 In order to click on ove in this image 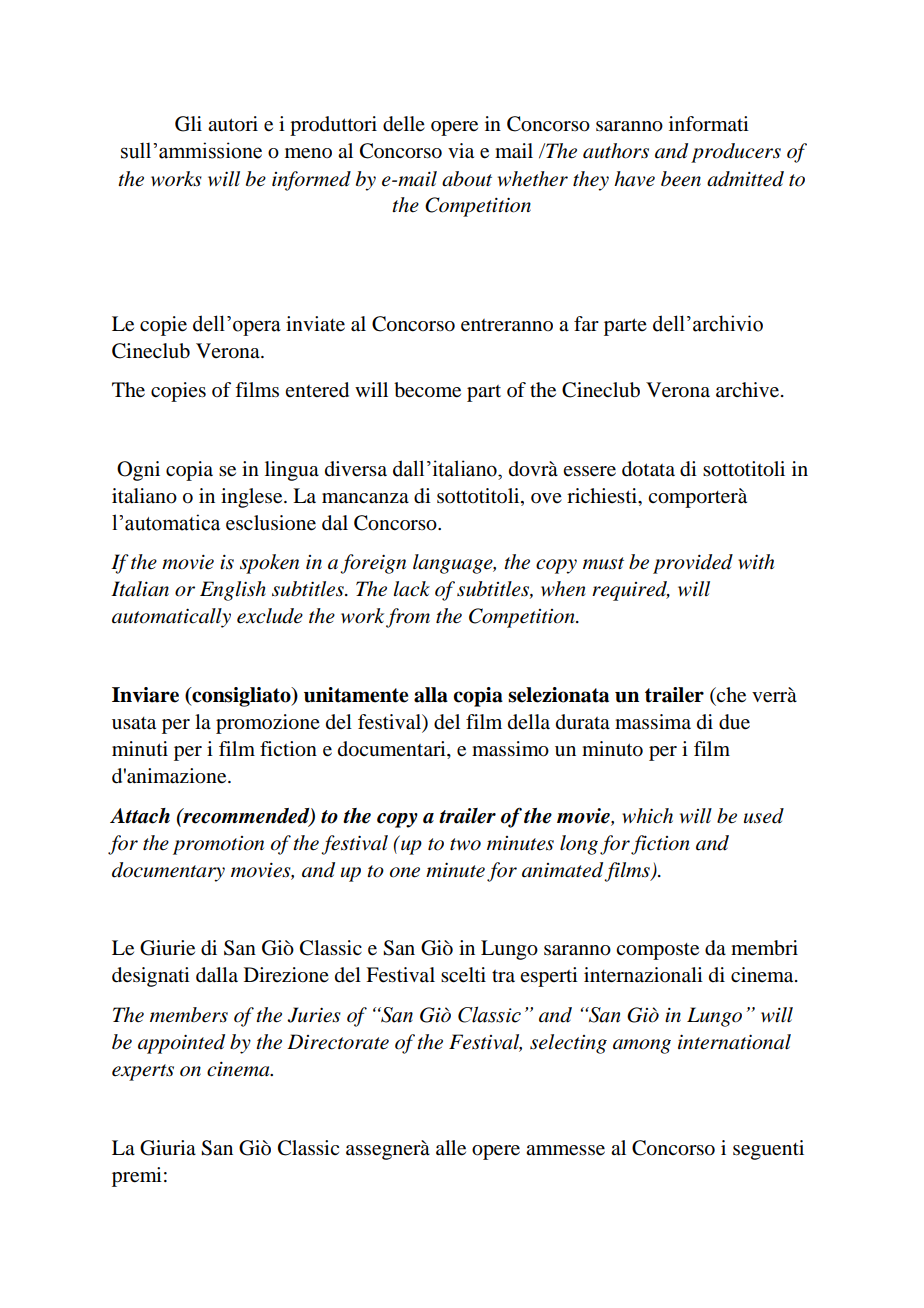, I will do `click(546, 498)`.
